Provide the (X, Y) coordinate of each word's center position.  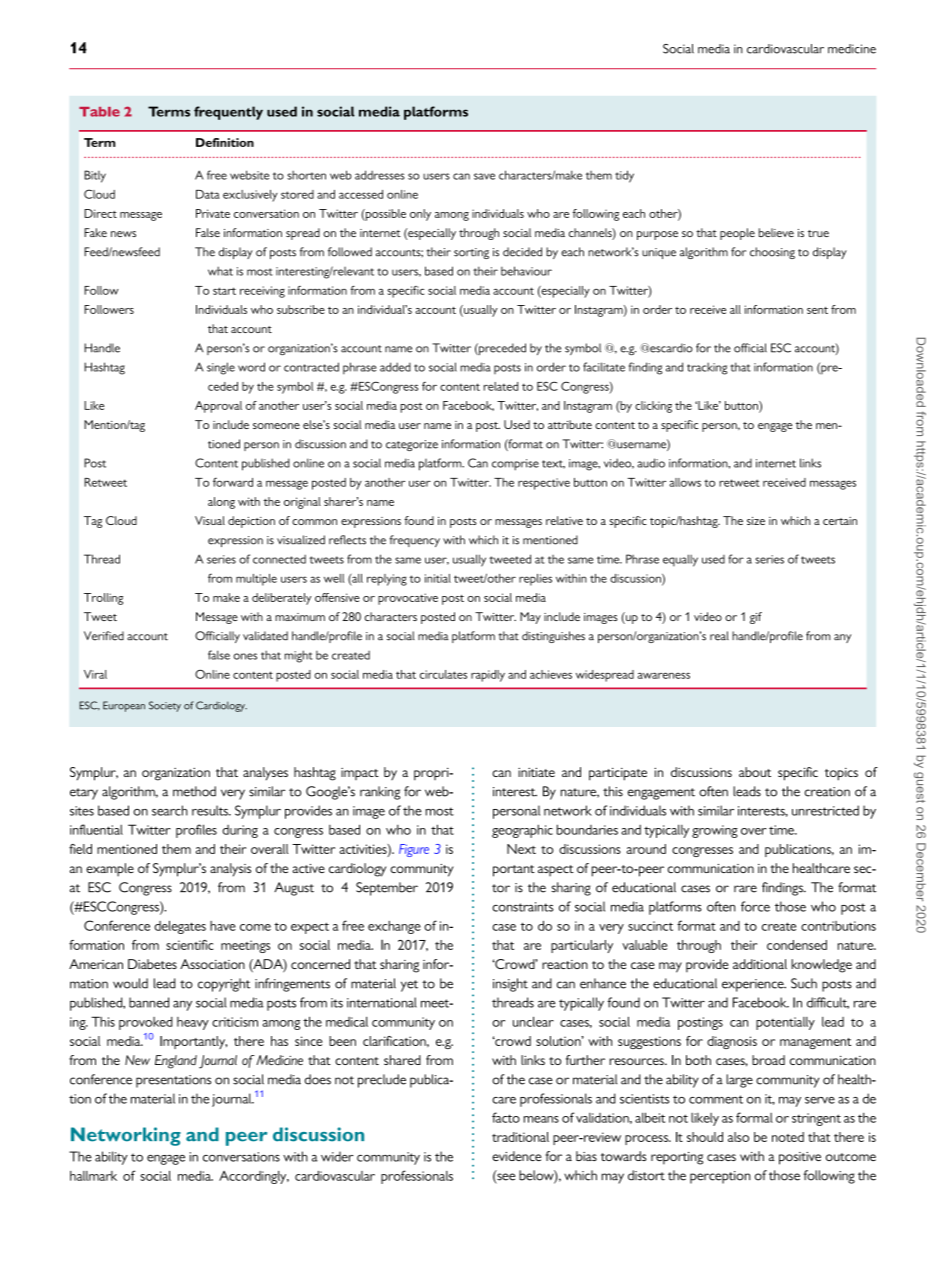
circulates (443, 674)
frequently (228, 113)
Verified (104, 636)
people (737, 234)
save (484, 176)
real (719, 636)
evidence (516, 1156)
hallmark (93, 1176)
